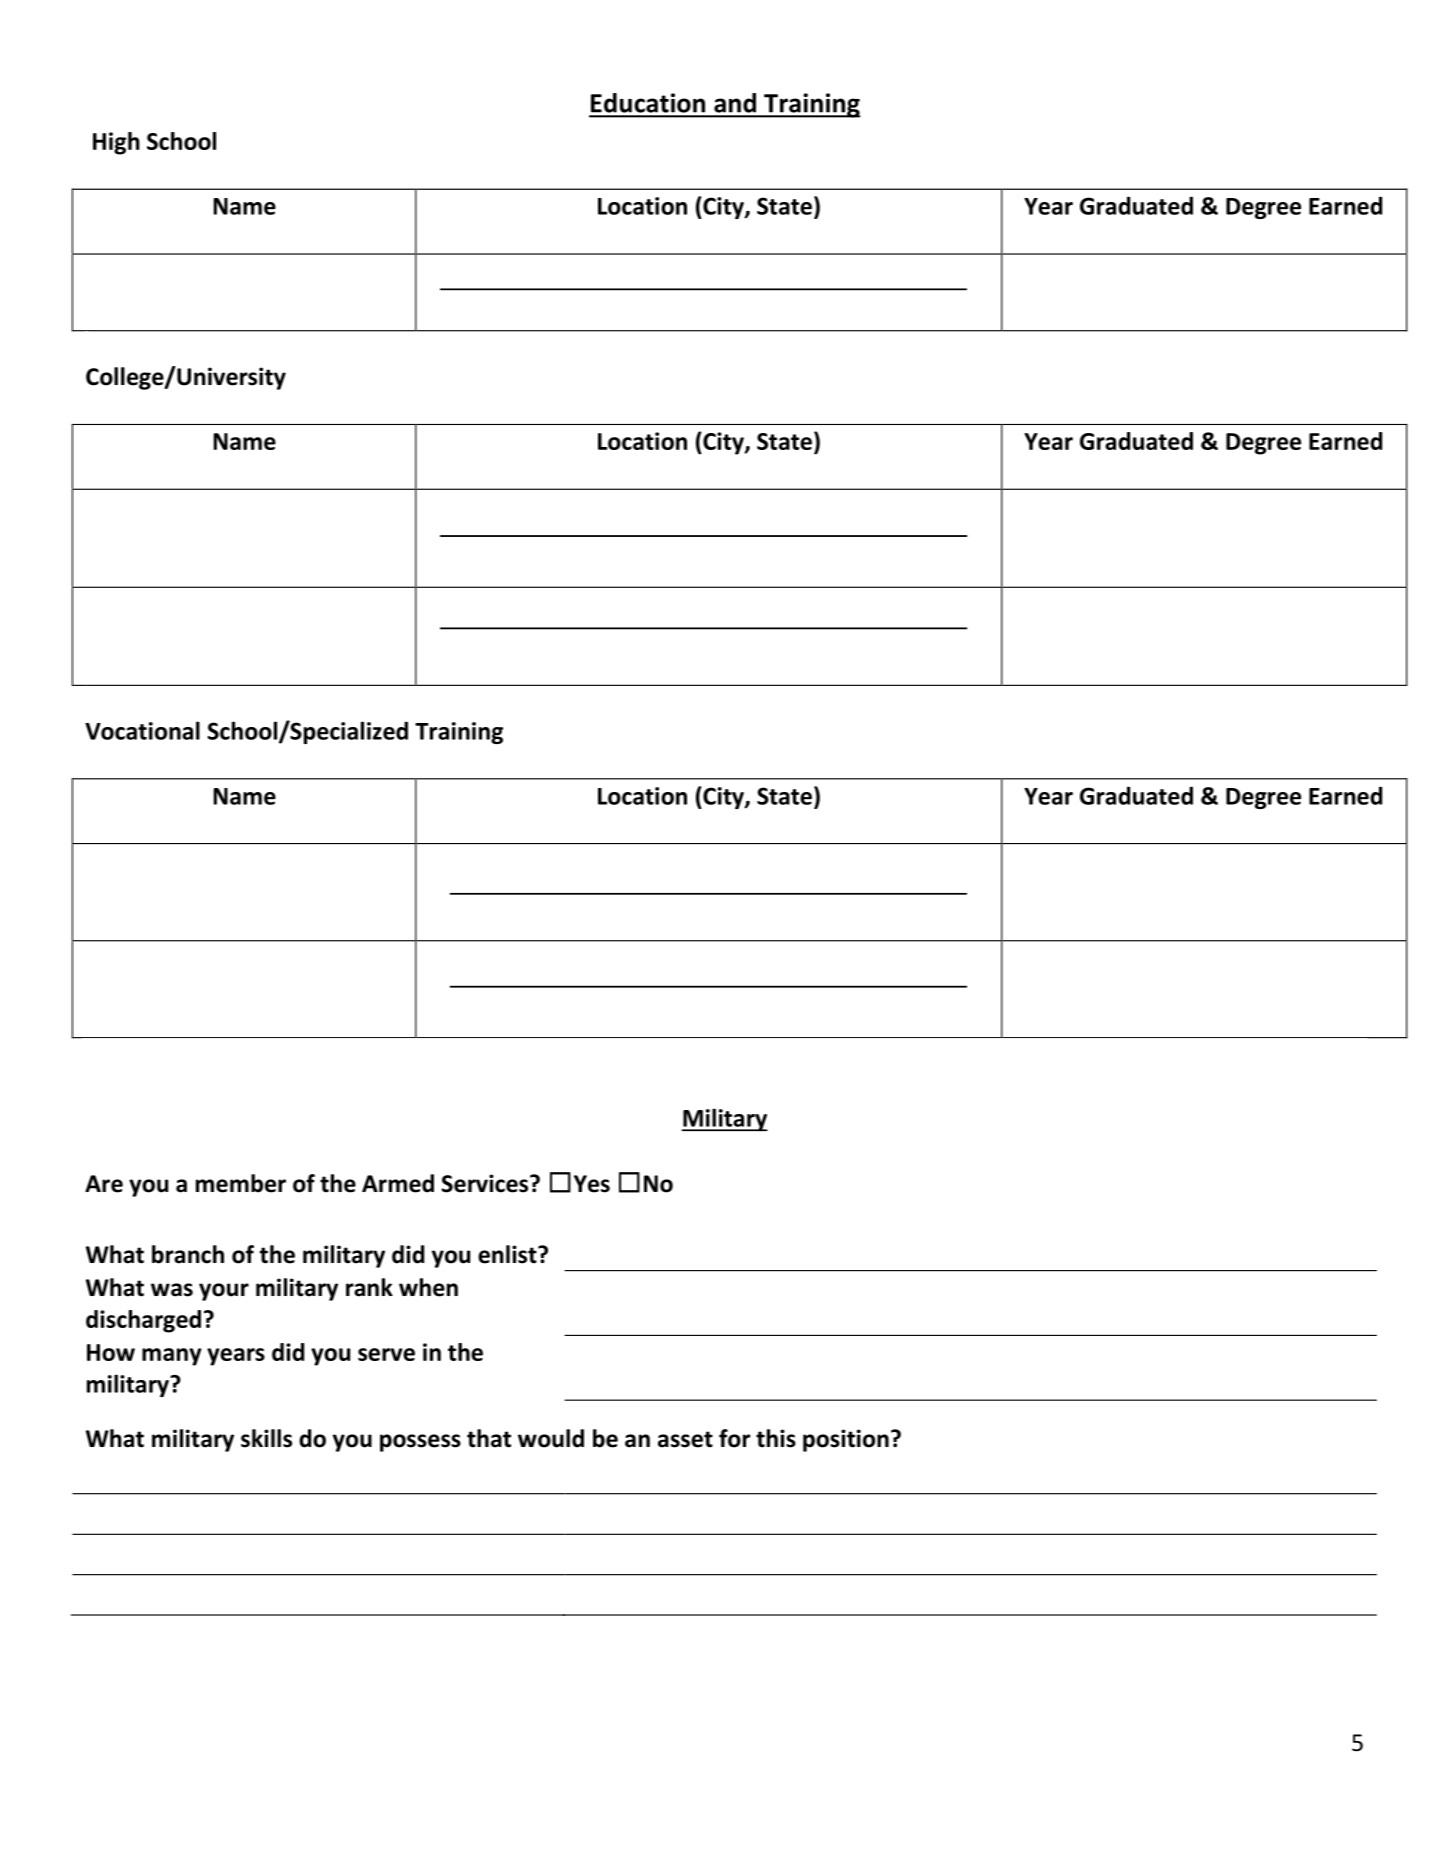 The height and width of the page is (1875, 1449). Describe the element at coordinates (398, 1183) in the page. I see `Armed` at that location.
